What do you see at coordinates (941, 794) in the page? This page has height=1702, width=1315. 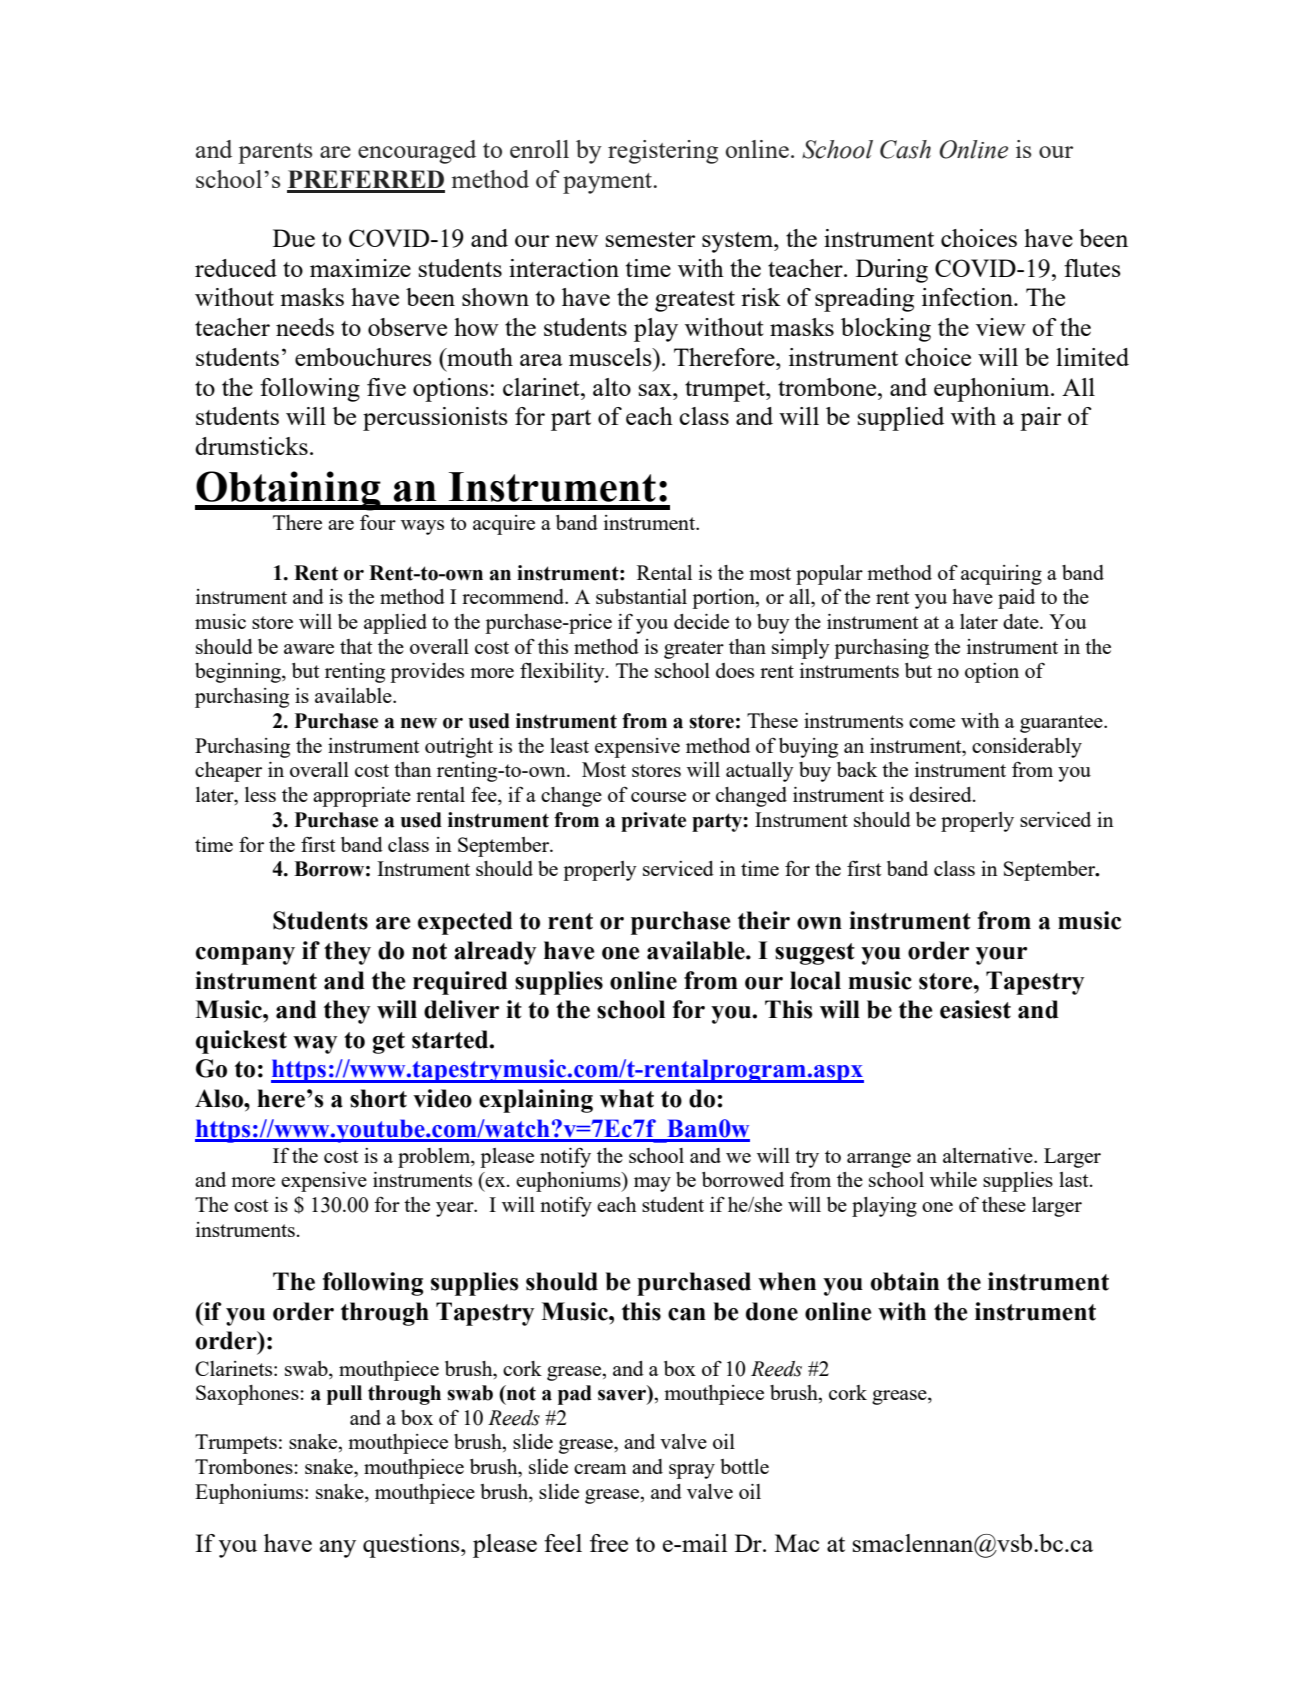 I see `desired` at bounding box center [941, 794].
